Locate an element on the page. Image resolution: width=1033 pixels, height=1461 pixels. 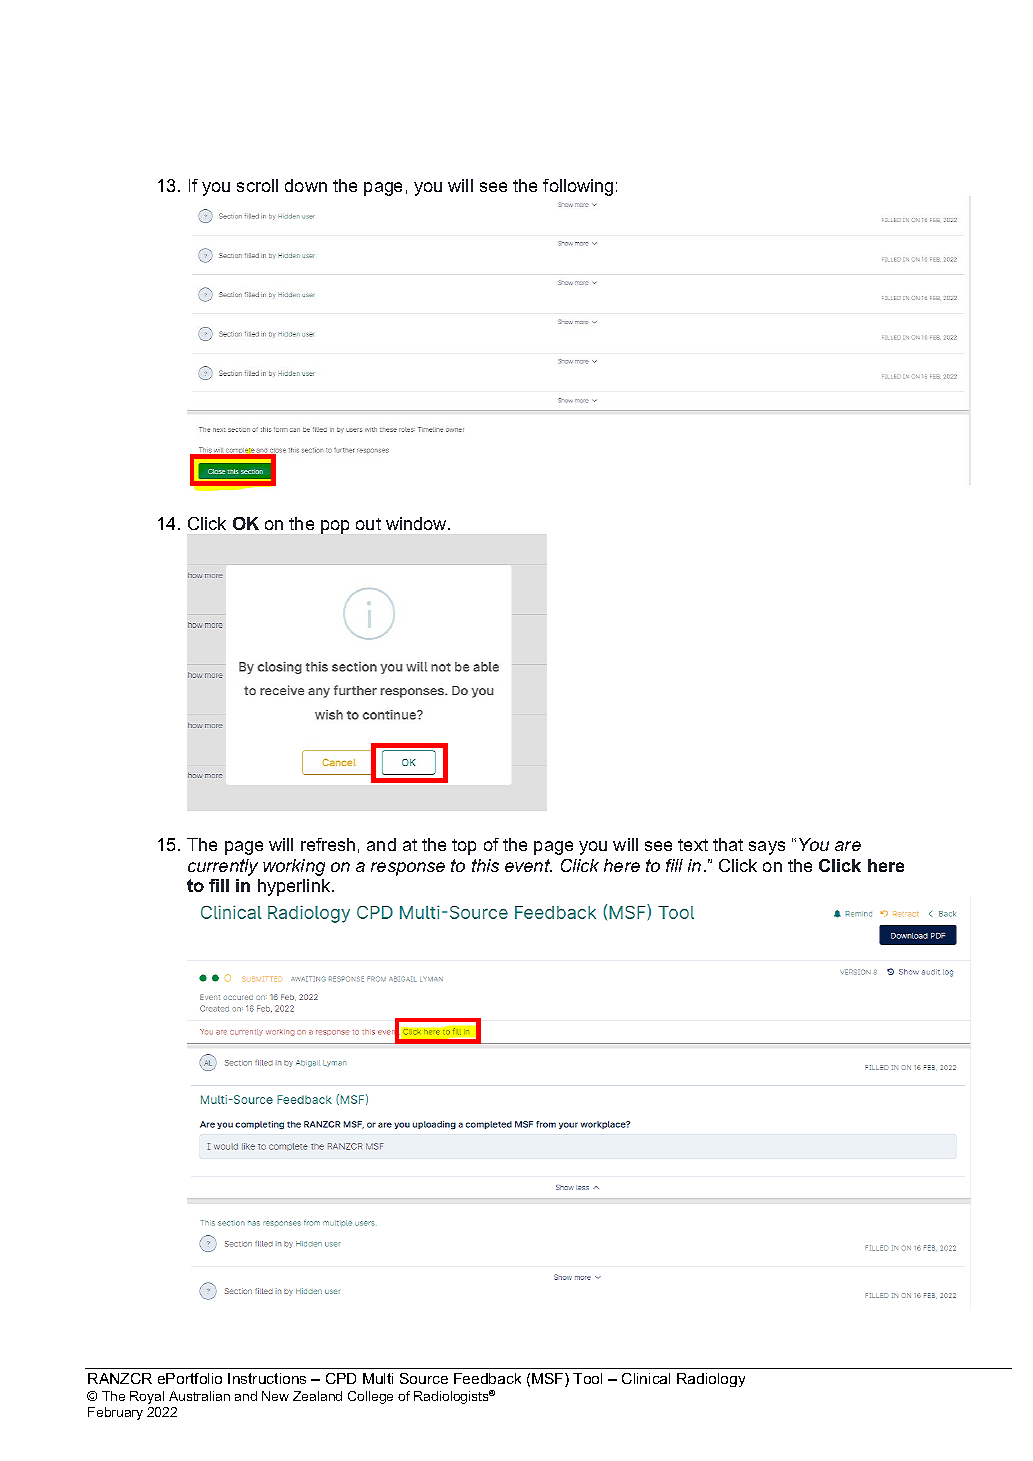
following is located at coordinates (578, 187).
